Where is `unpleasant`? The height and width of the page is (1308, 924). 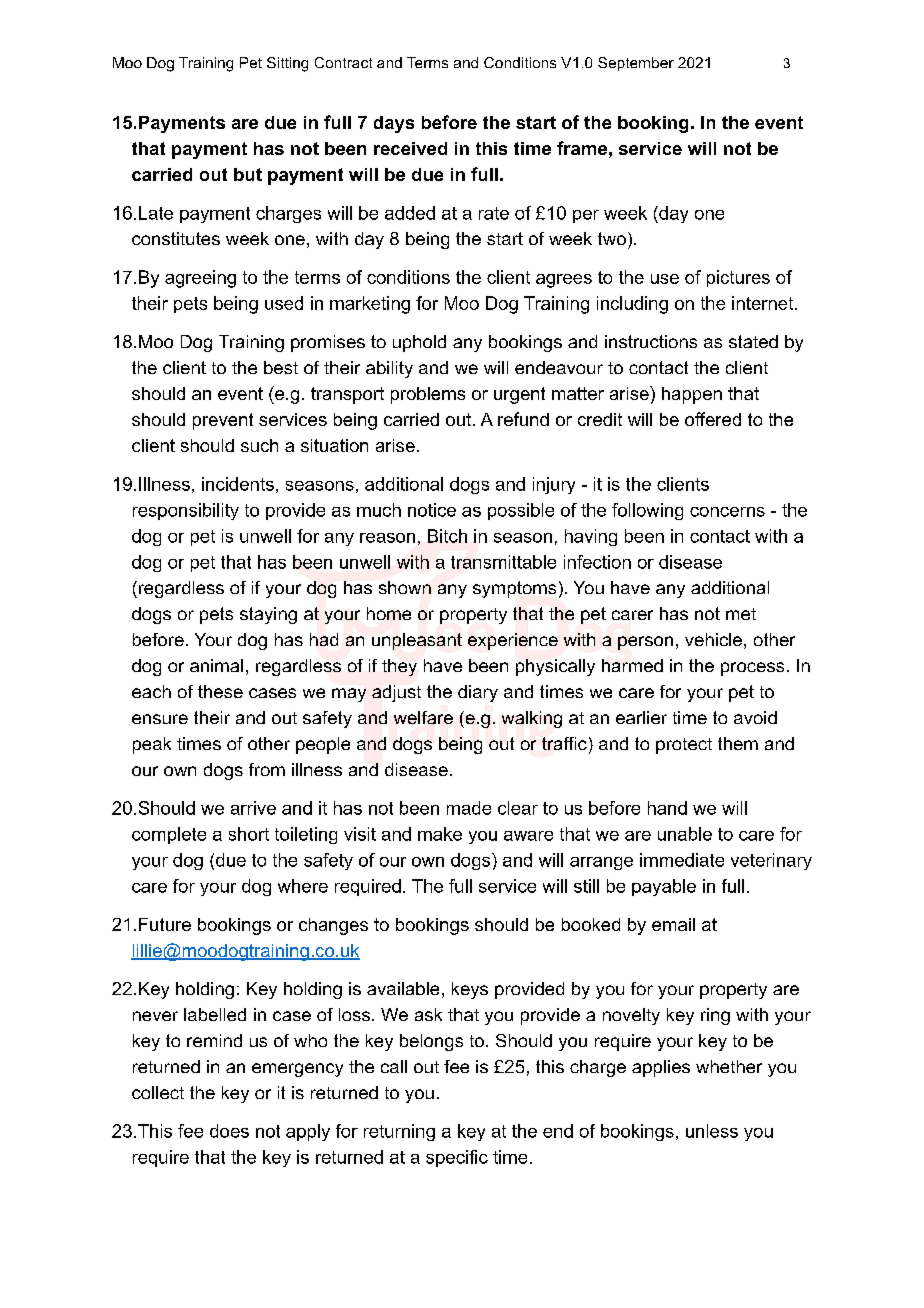
unpleasant is located at coordinates (417, 641).
